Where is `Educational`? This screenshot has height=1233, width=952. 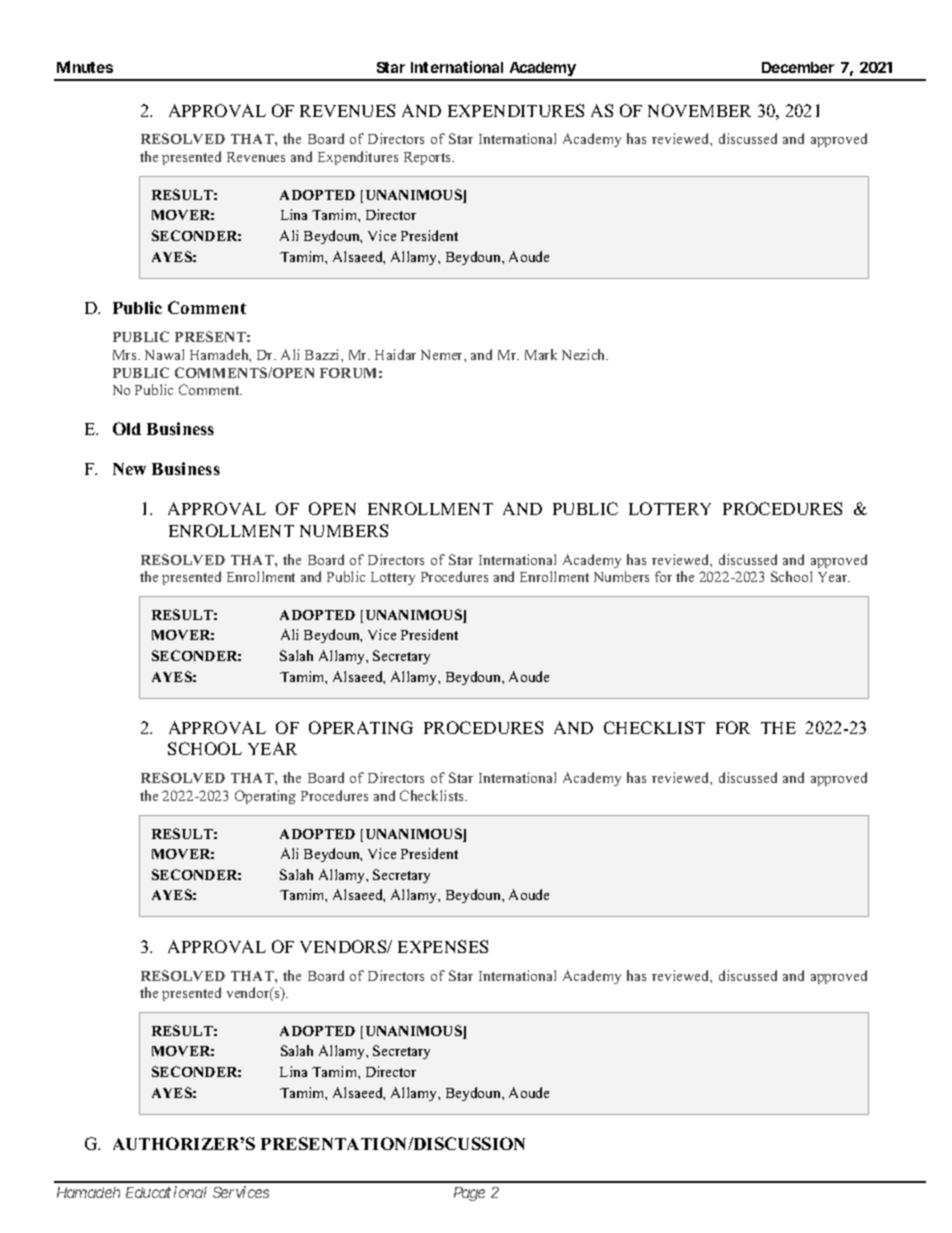 Educational is located at coordinates (166, 1192).
